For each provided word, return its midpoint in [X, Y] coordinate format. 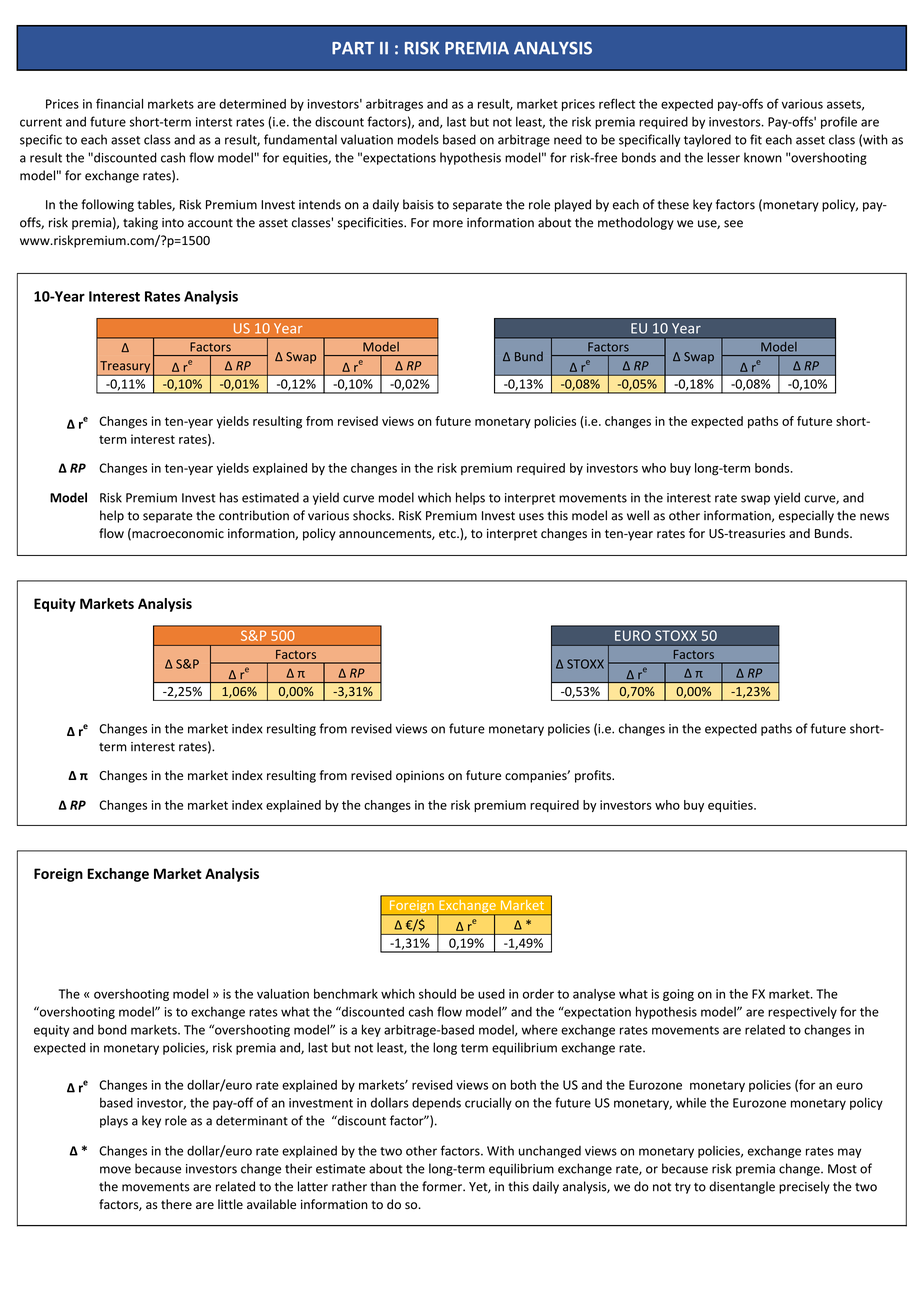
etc [448, 534]
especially [806, 516]
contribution [254, 515]
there [176, 1204]
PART [353, 48]
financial [119, 103]
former [443, 1186]
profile [839, 122]
